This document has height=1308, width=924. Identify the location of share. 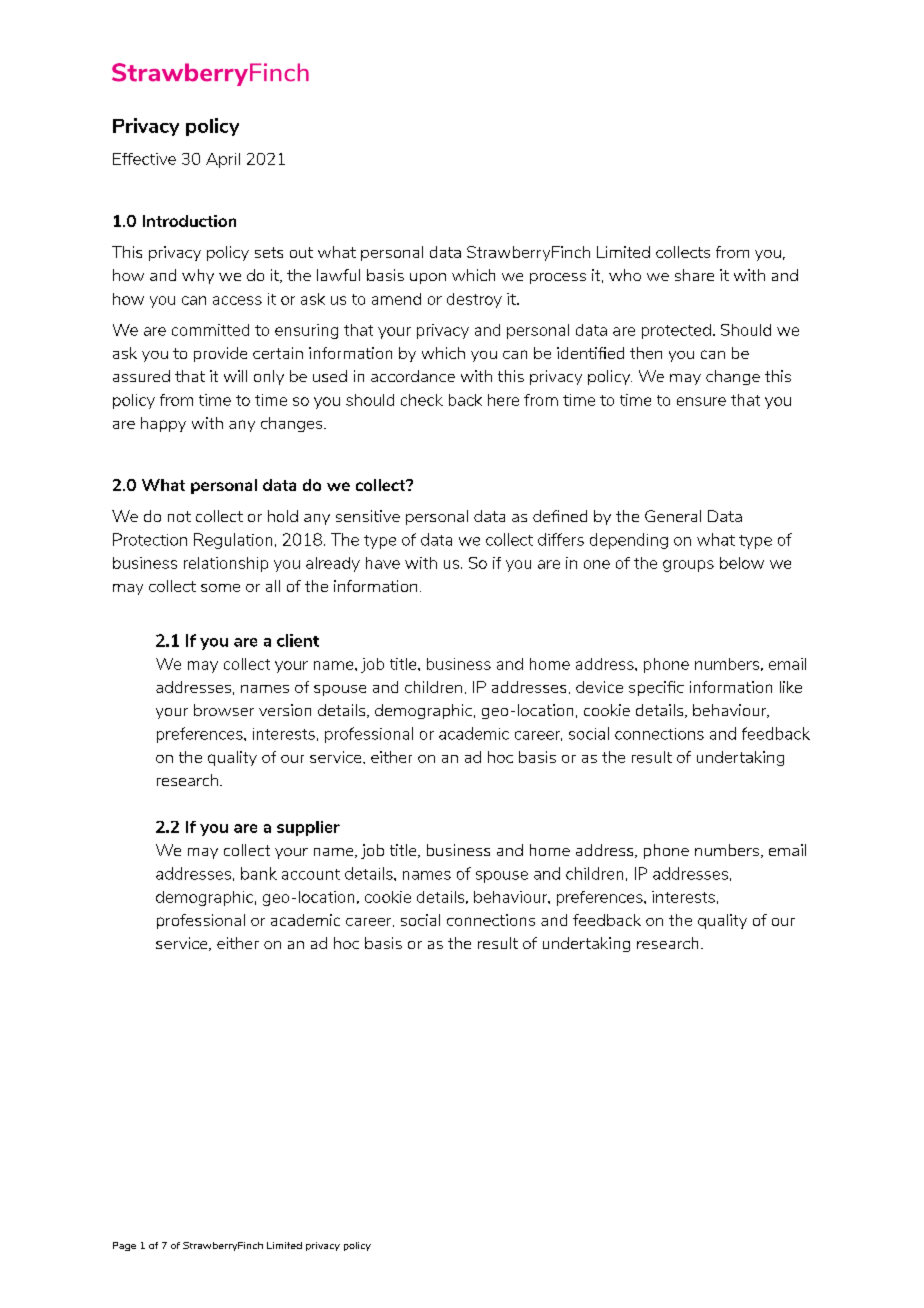
(694, 275).
